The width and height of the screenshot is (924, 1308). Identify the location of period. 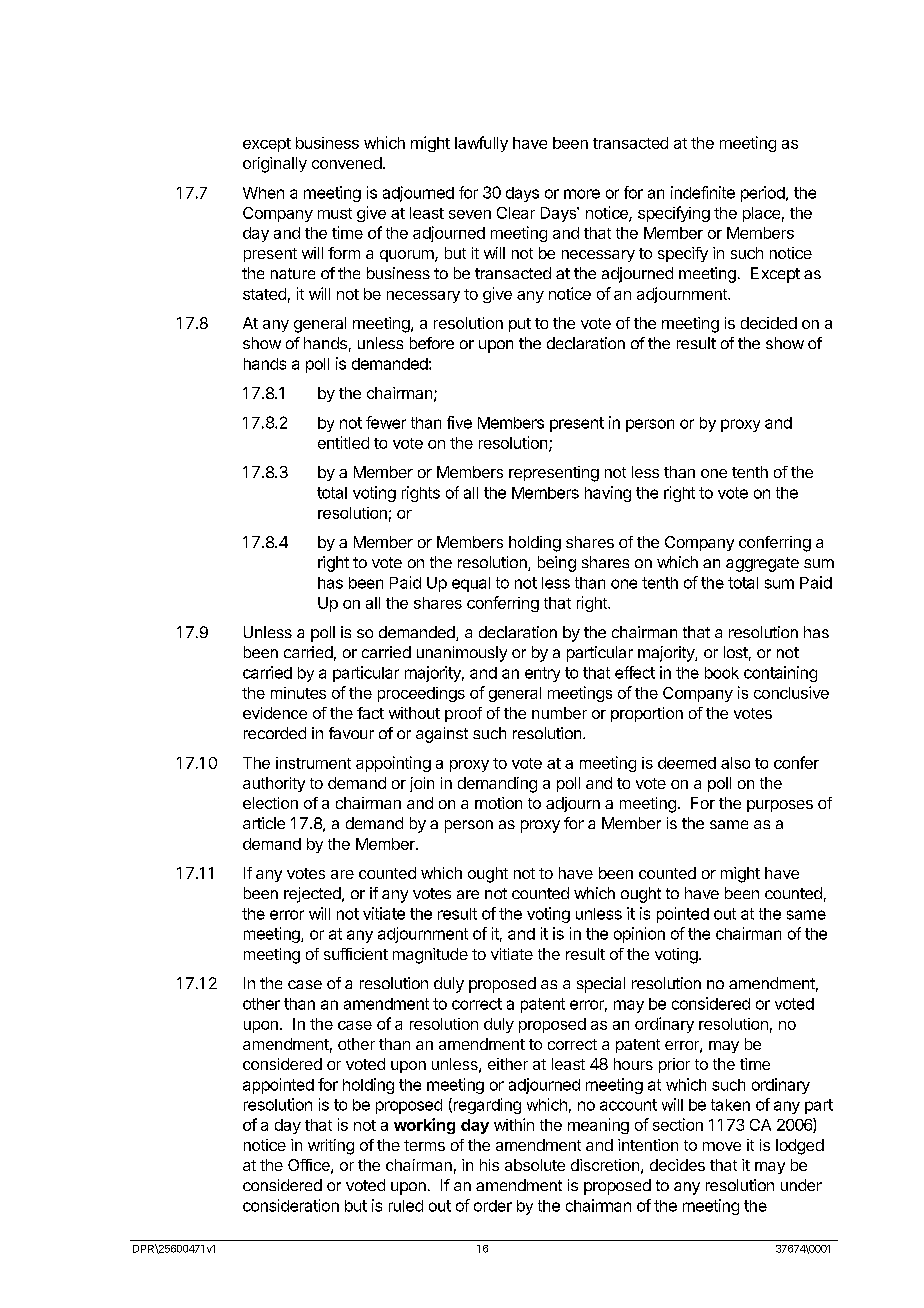
(763, 194).
